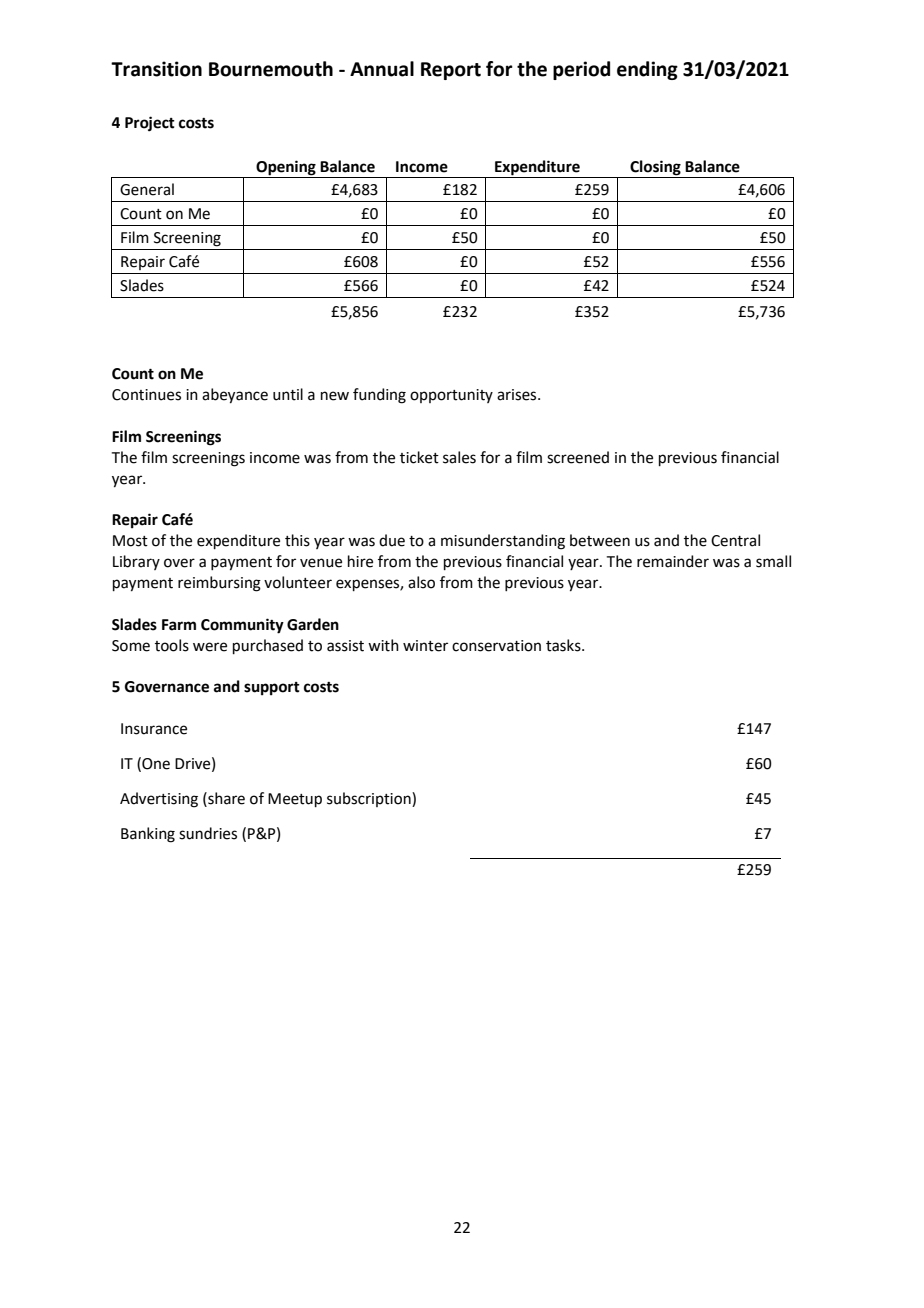  Describe the element at coordinates (370, 799) in the image. I see `subscription` at that location.
